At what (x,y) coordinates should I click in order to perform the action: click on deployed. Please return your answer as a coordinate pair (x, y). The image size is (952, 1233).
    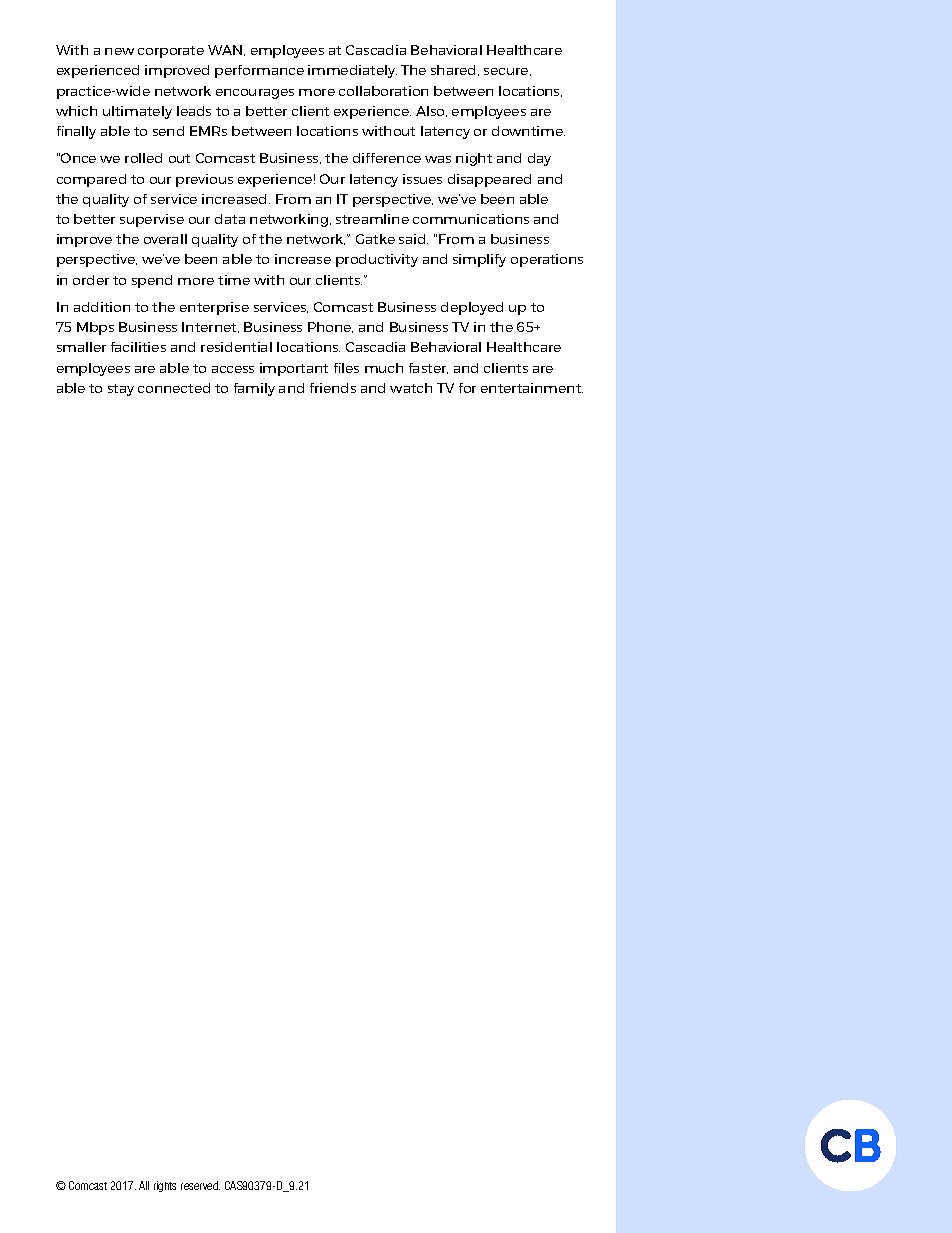
    Looking at the image, I should click on (472, 308).
